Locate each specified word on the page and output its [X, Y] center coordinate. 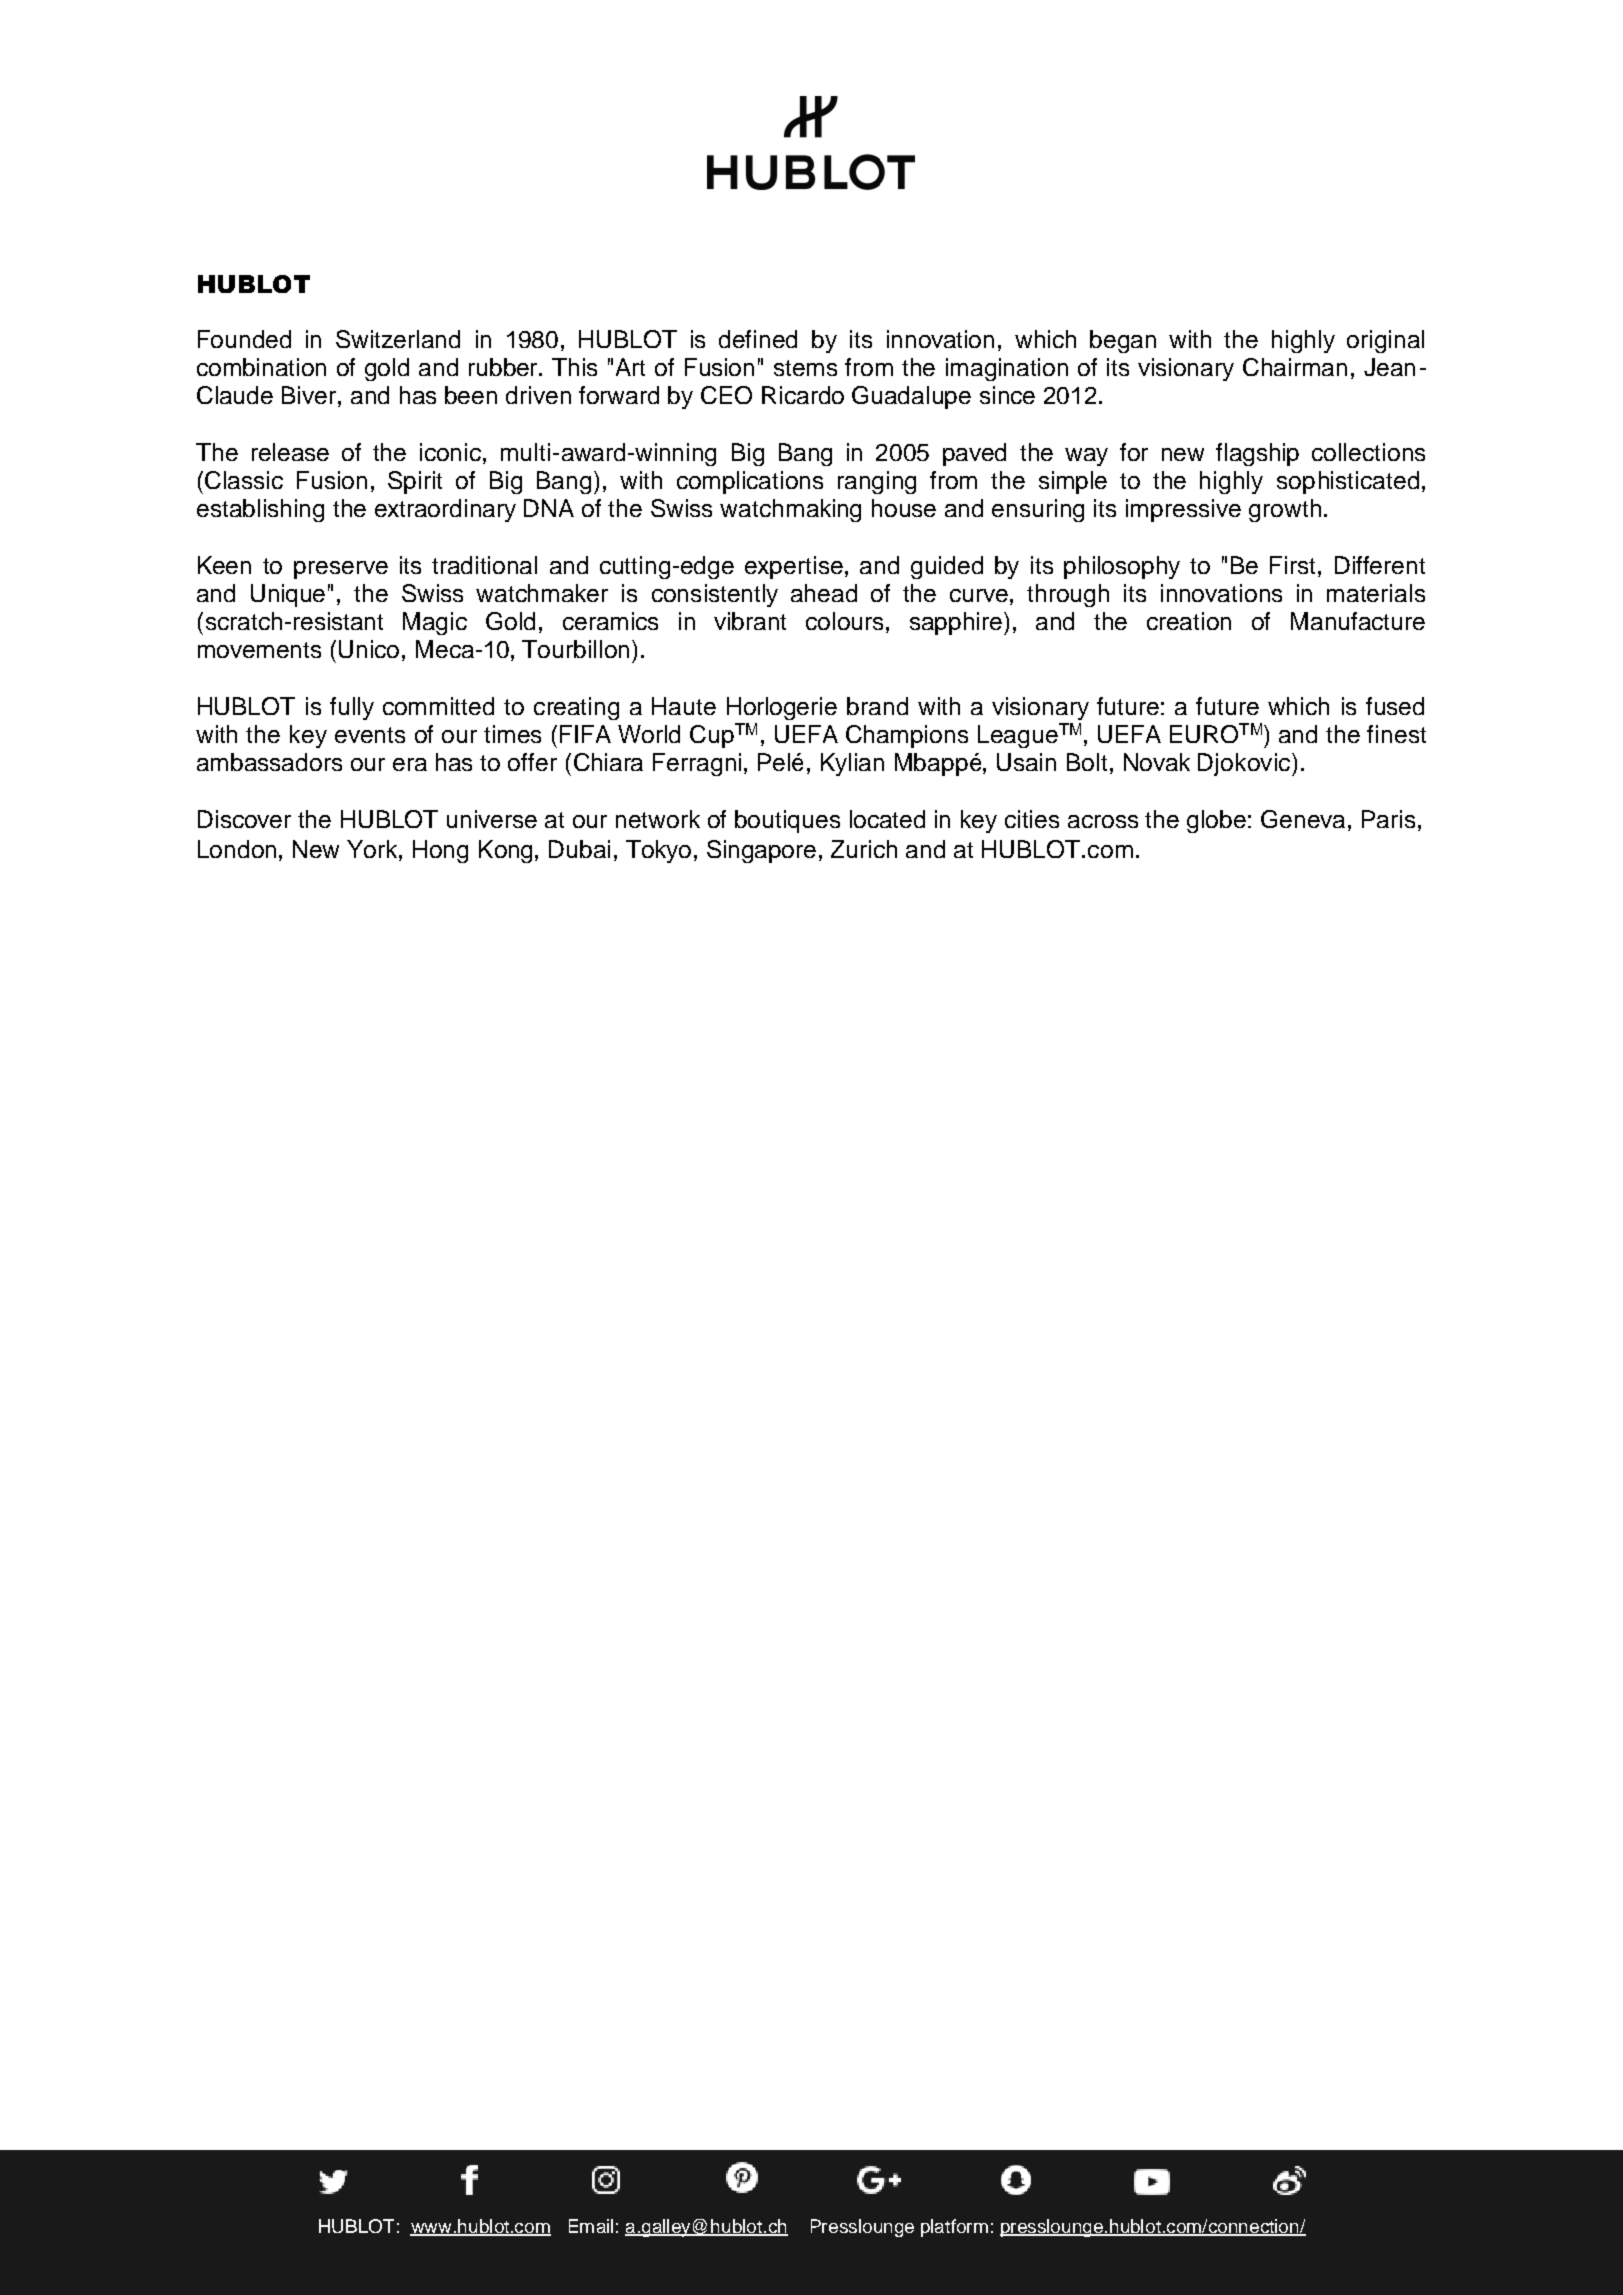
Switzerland [398, 339]
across [1103, 821]
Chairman [1295, 367]
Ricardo [803, 395]
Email [591, 2226]
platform [954, 2228]
